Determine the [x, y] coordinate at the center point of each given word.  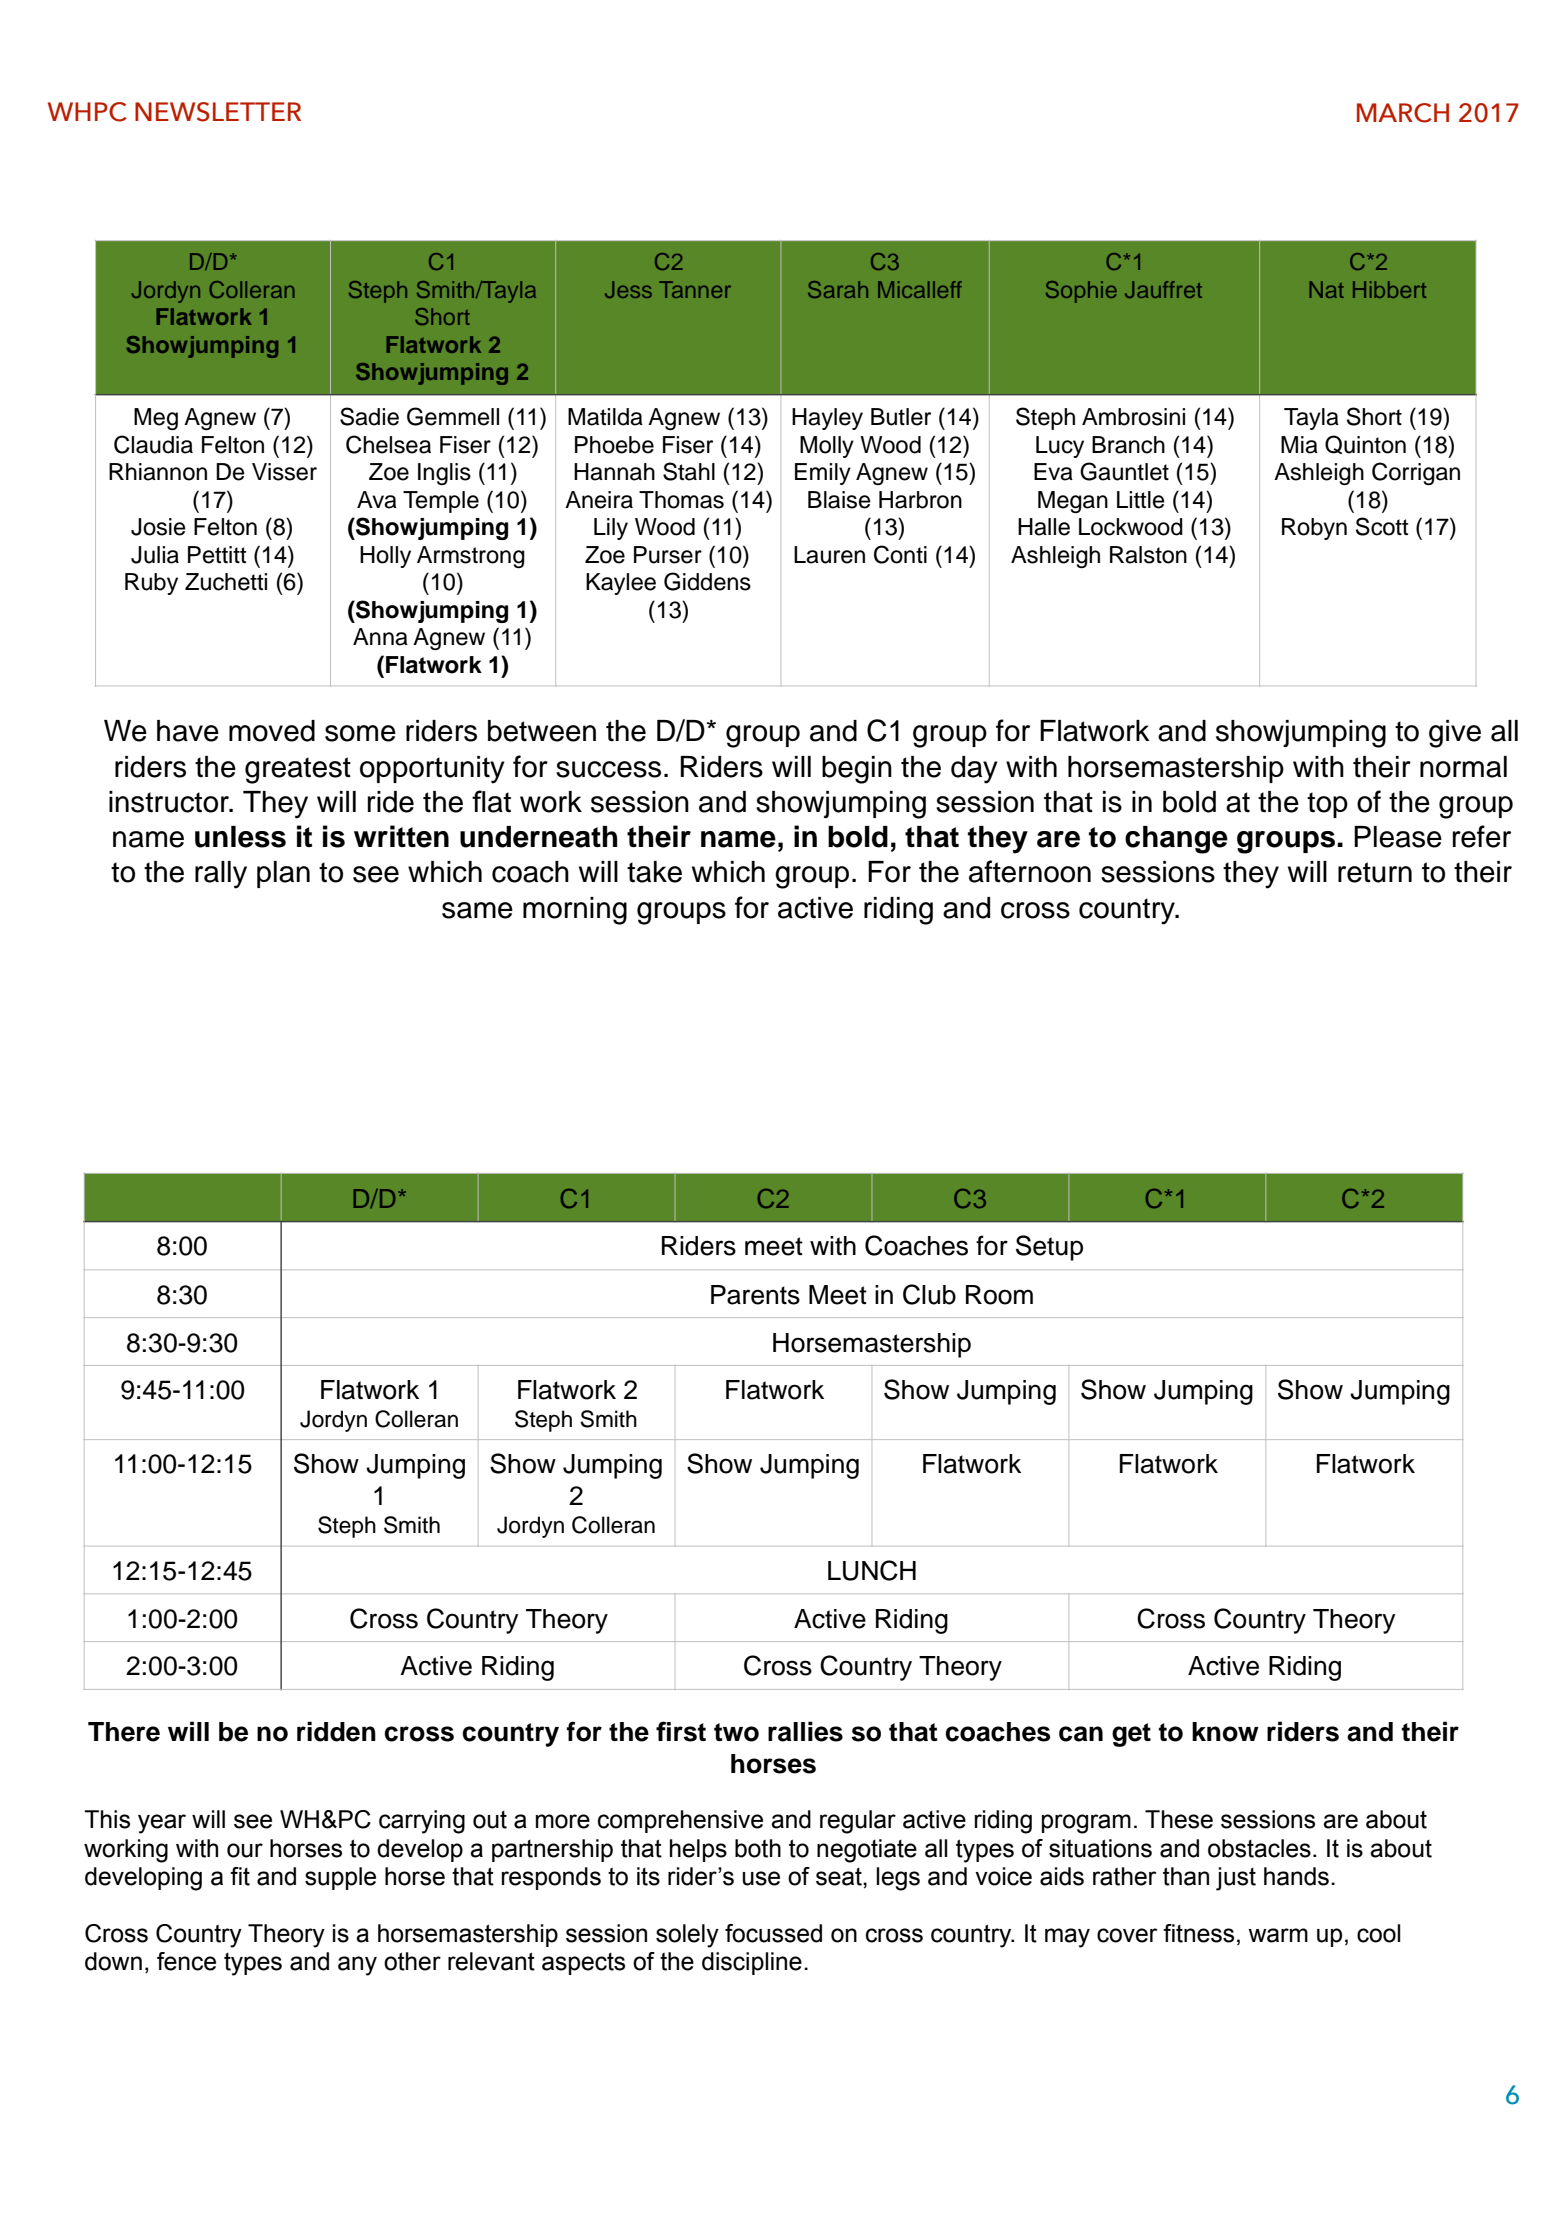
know [1225, 1732]
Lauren [829, 555]
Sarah [838, 289]
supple [340, 1878]
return [1375, 872]
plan [283, 874]
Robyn [1314, 529]
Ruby [151, 584]
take [654, 872]
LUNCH [872, 1570]
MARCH [1403, 113]
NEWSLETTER [218, 112]
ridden [336, 1731]
